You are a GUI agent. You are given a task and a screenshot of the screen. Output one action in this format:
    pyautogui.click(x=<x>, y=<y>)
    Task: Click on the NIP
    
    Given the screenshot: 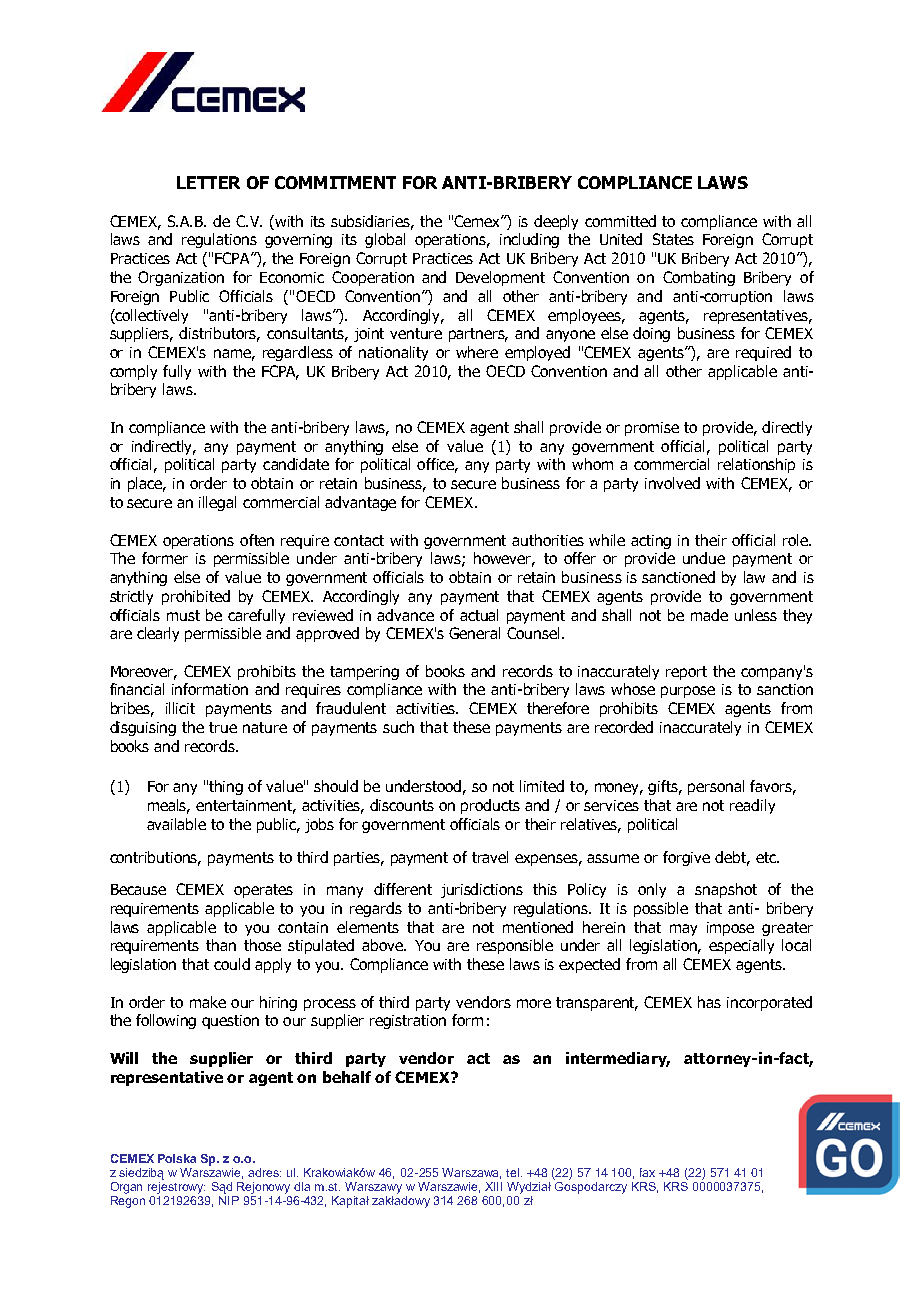 What is the action you would take?
    pyautogui.click(x=229, y=1200)
